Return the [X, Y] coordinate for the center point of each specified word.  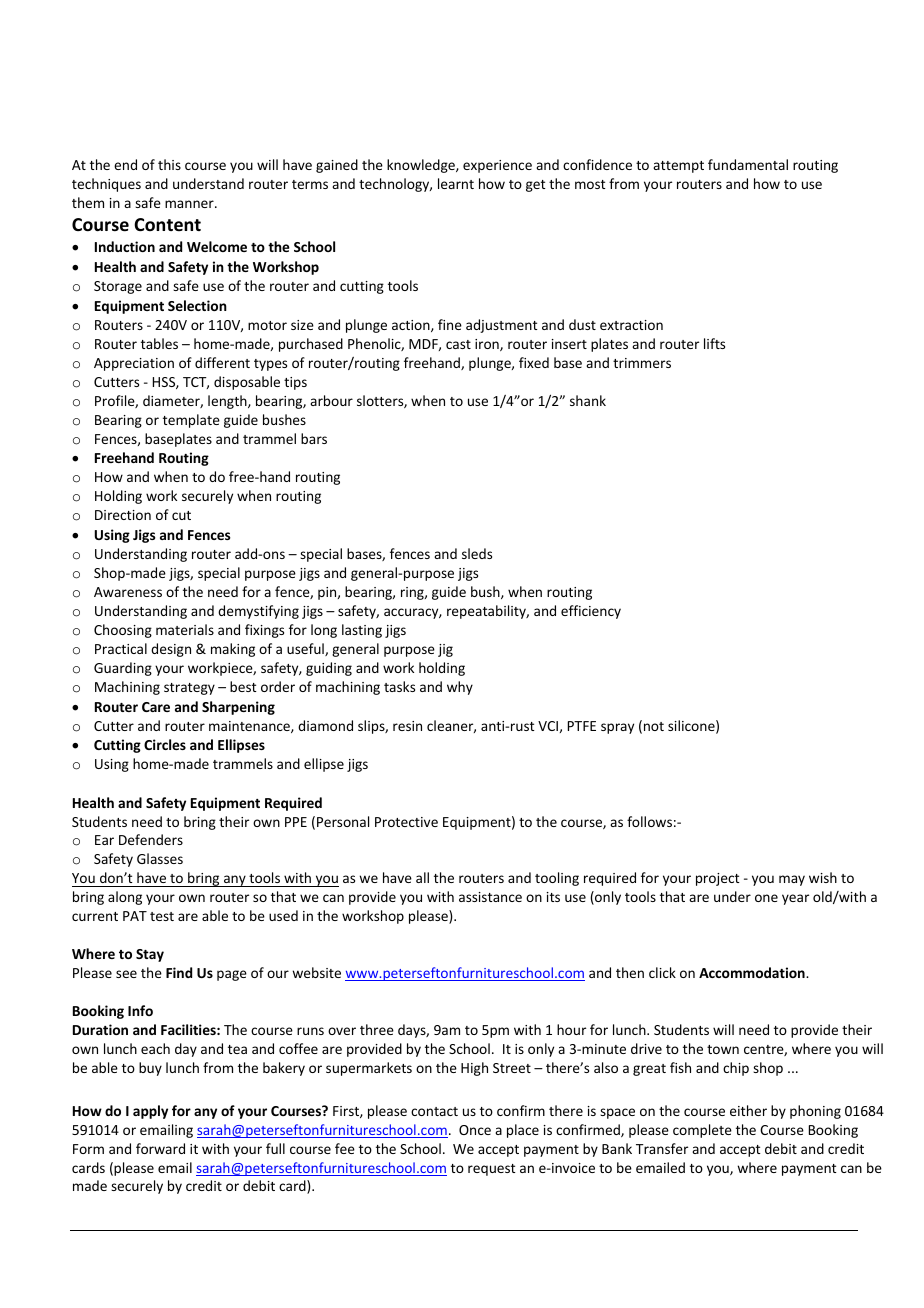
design [171, 650]
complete [702, 1131]
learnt [456, 183]
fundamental [748, 164]
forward [160, 1148]
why [460, 688]
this [169, 164]
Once [475, 1130]
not [654, 726]
